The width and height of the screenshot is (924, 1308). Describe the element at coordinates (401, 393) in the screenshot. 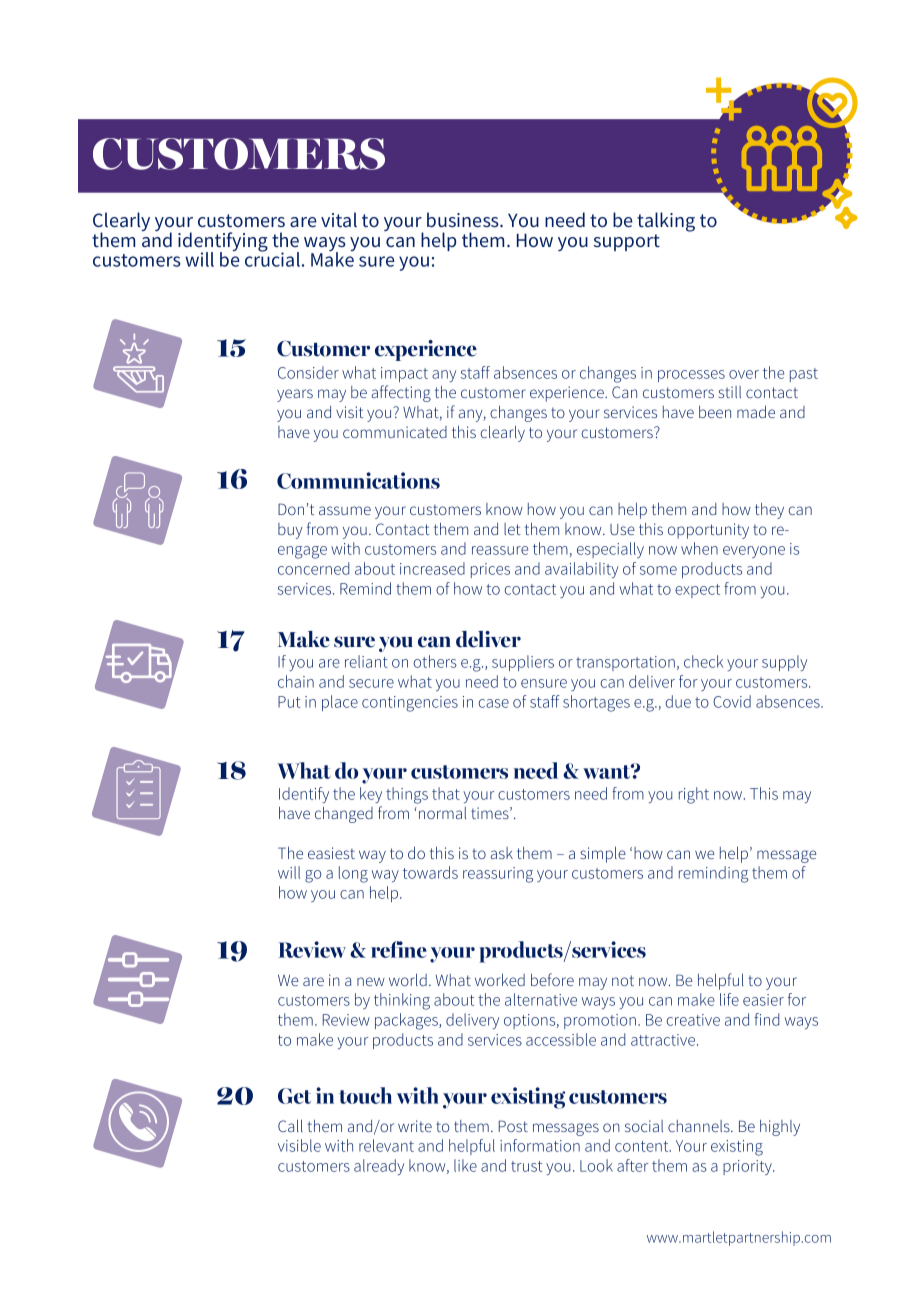

I see `affecting` at that location.
